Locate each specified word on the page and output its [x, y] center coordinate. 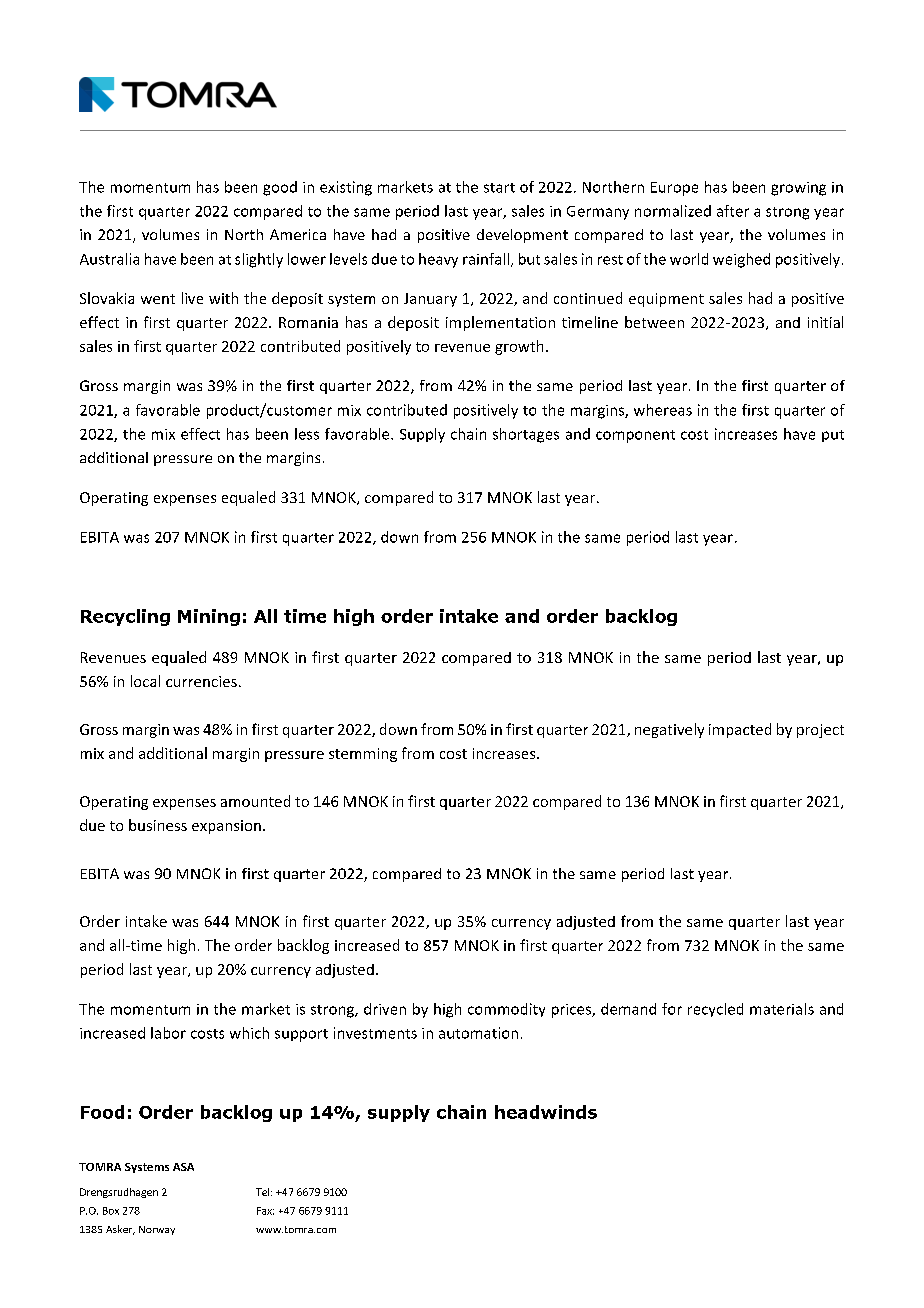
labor [168, 1033]
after [733, 211]
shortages [526, 435]
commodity [506, 1010]
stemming [363, 755]
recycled [715, 1010]
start [499, 188]
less [307, 434]
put [833, 436]
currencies [201, 681]
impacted [740, 730]
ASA [183, 1167]
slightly [259, 260]
